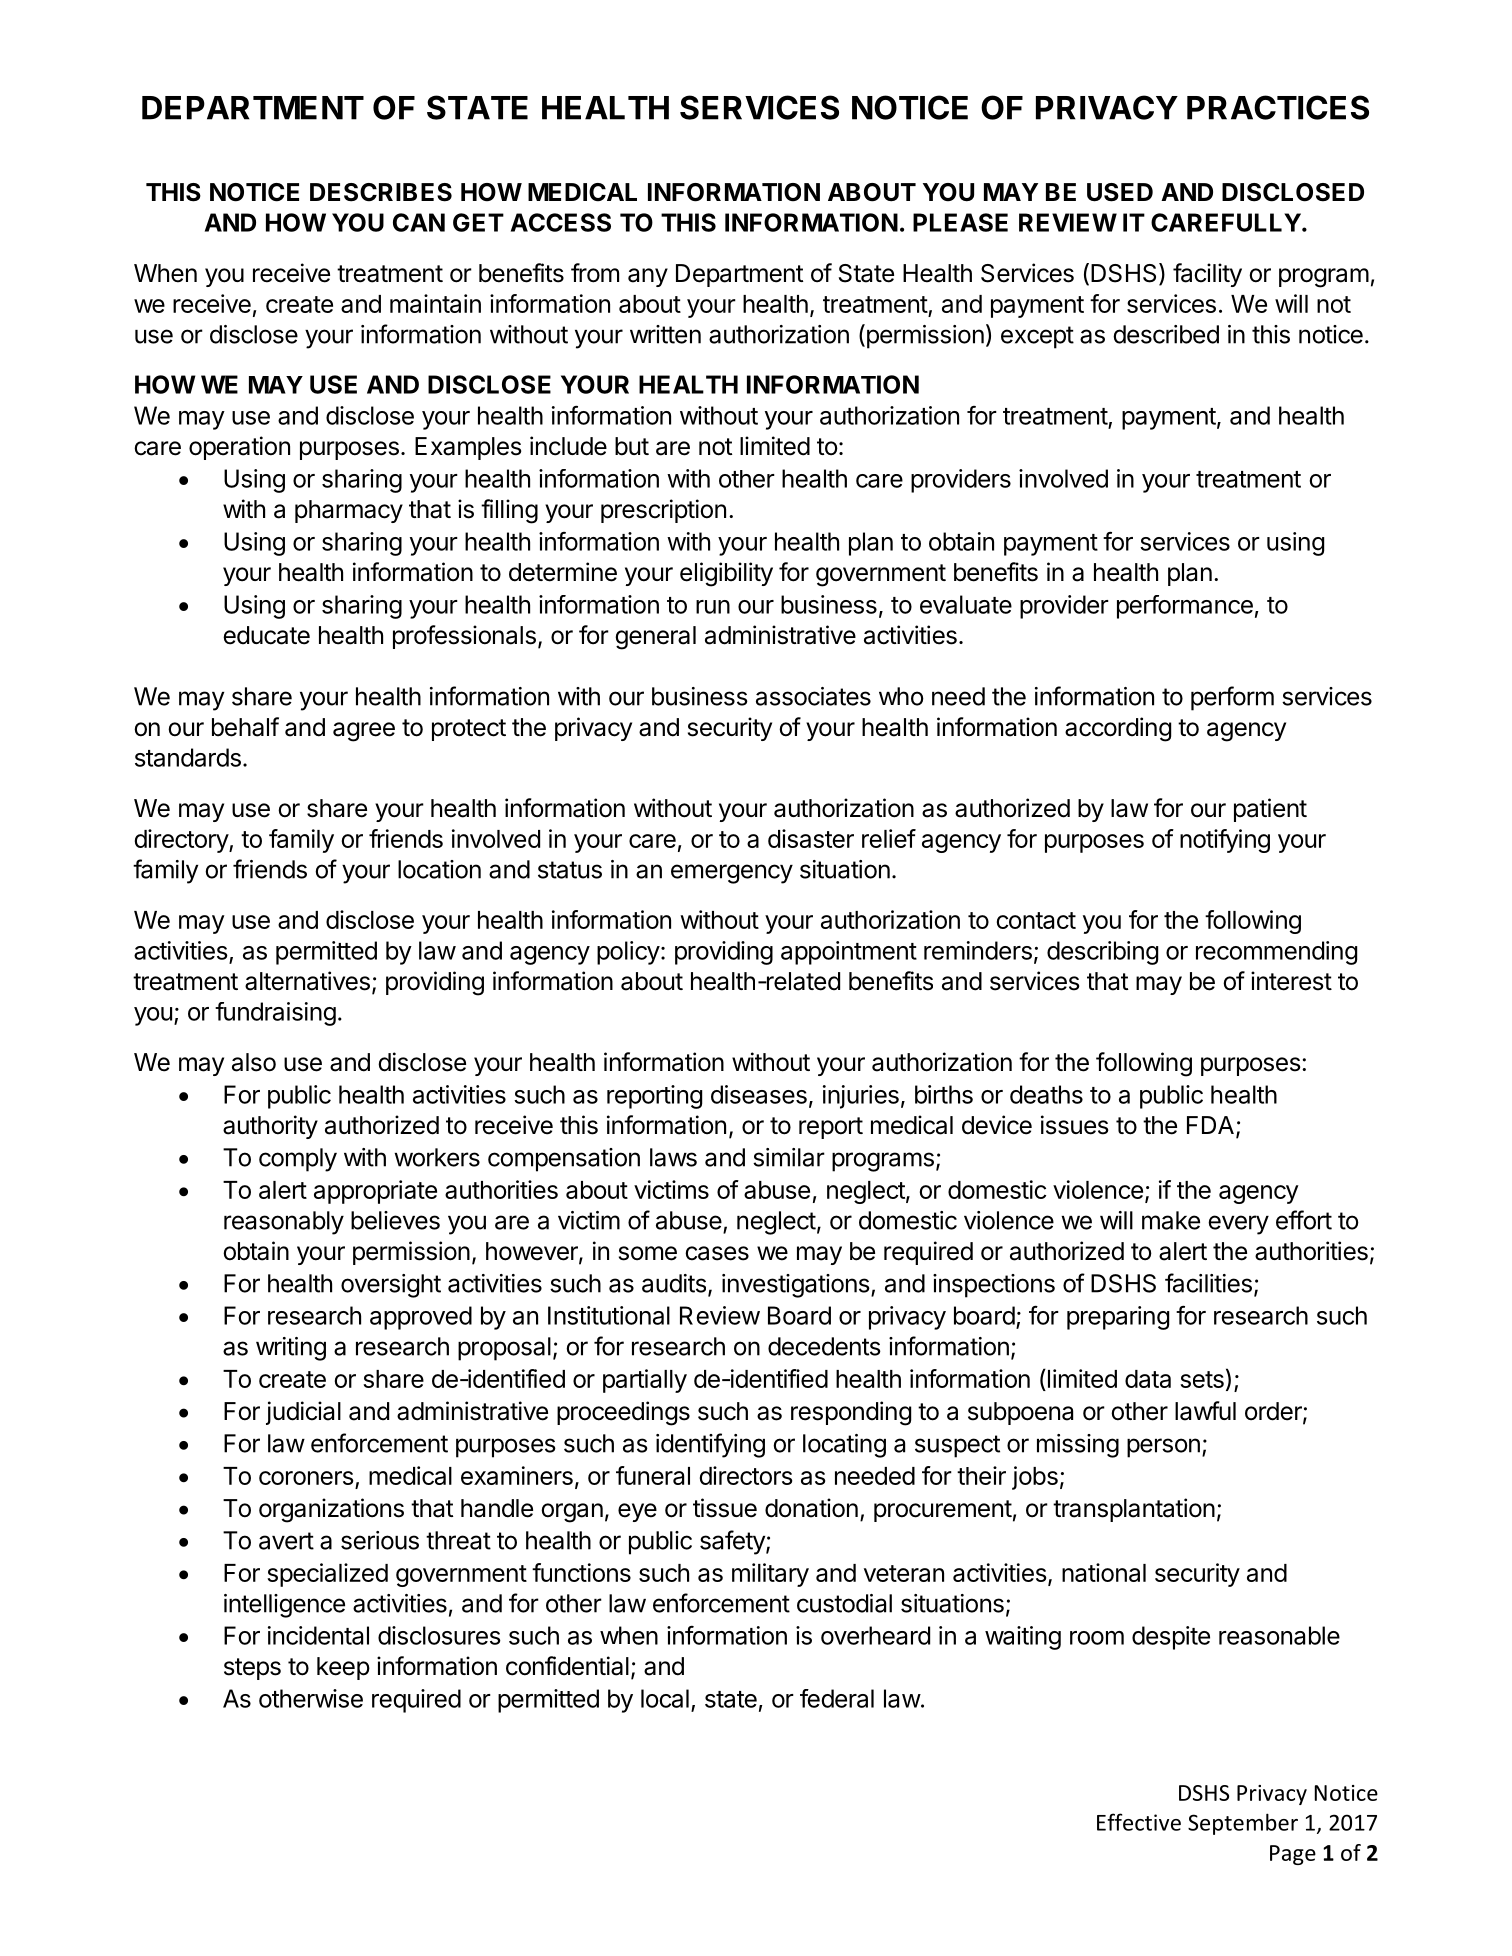  Describe the element at coordinates (1102, 953) in the screenshot. I see `describing` at that location.
